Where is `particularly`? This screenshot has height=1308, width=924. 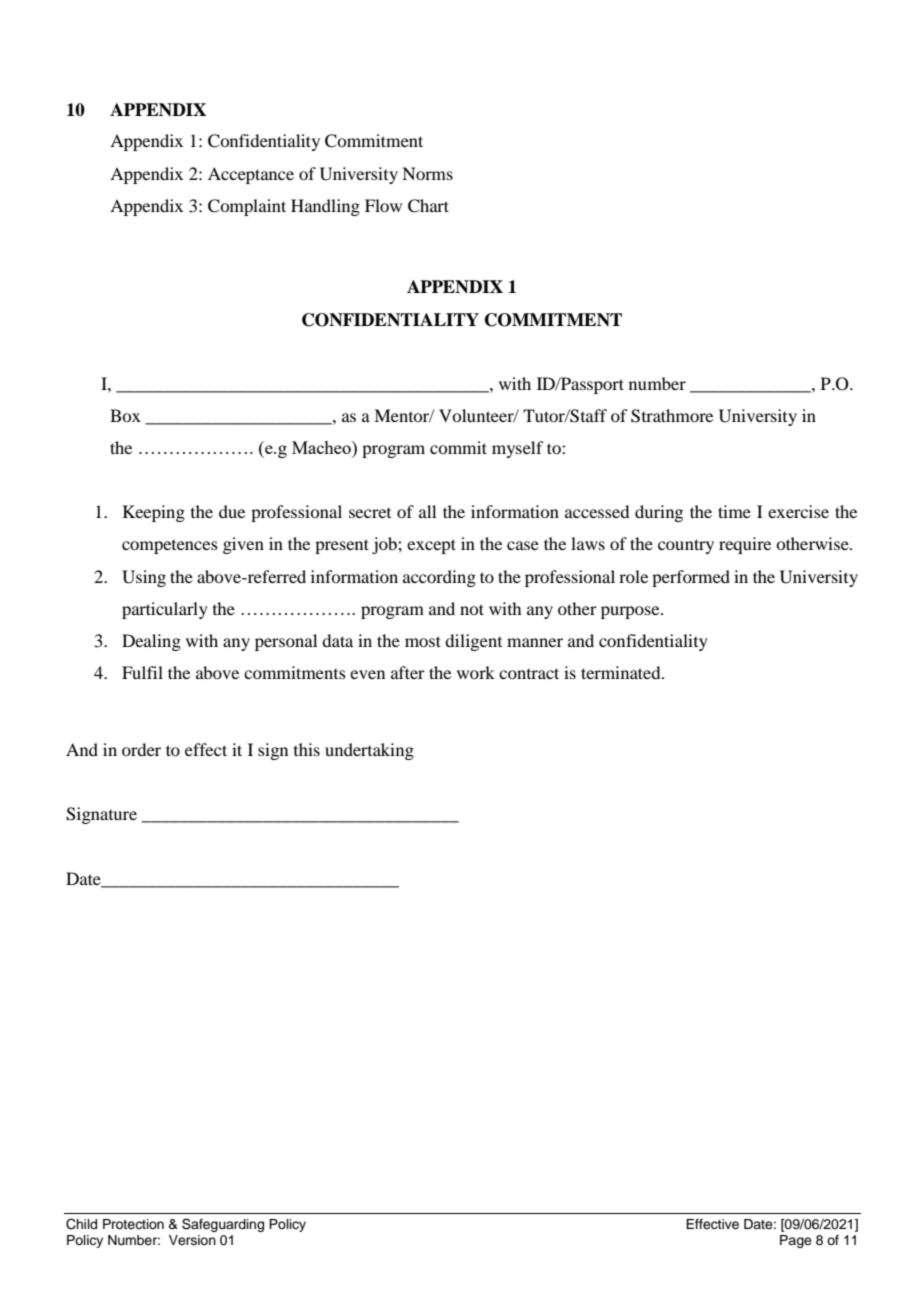 particularly is located at coordinates (165, 610).
